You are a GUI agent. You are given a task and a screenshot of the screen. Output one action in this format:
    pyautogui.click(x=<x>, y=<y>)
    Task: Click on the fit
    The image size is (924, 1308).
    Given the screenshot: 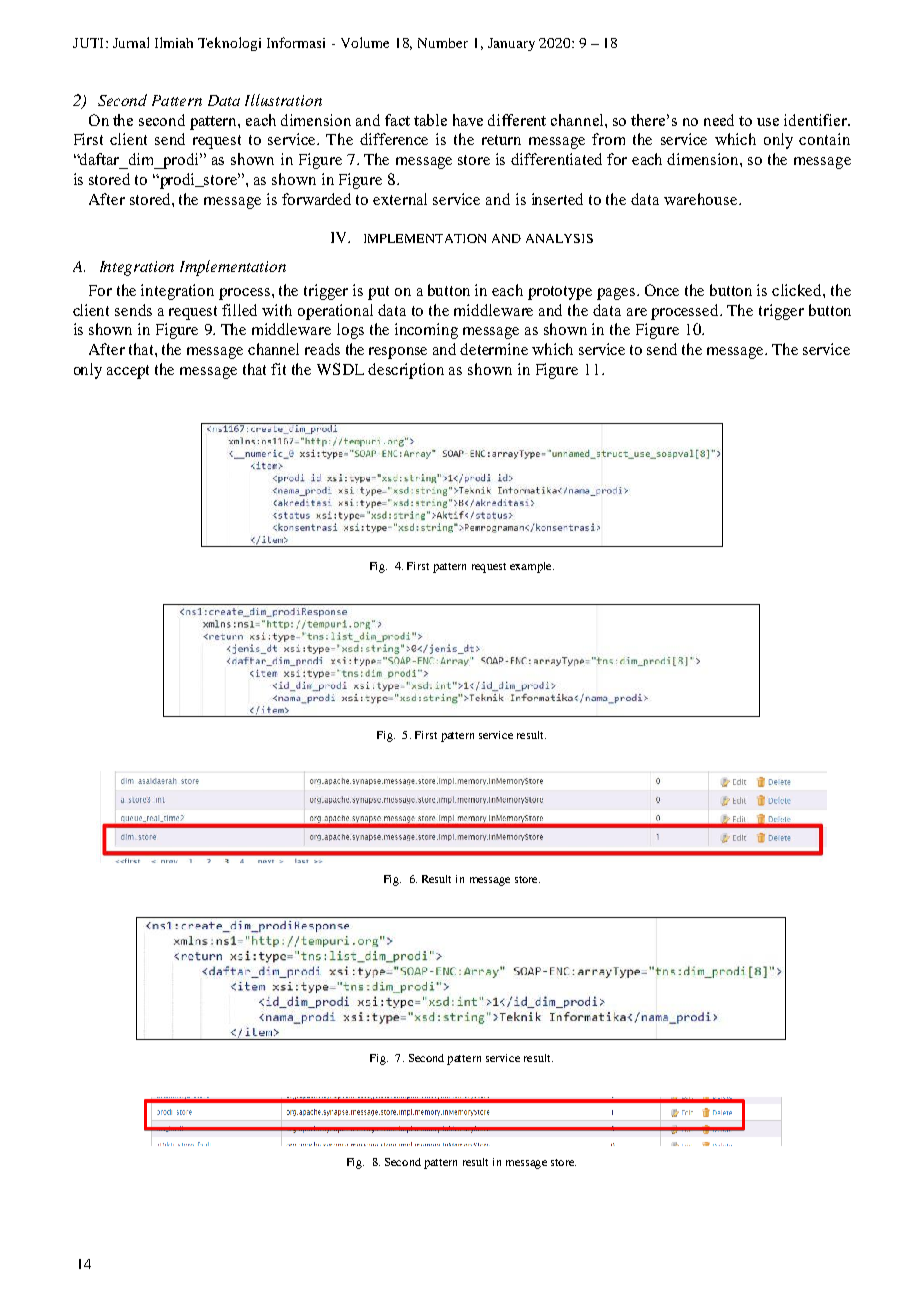 What is the action you would take?
    pyautogui.click(x=278, y=369)
